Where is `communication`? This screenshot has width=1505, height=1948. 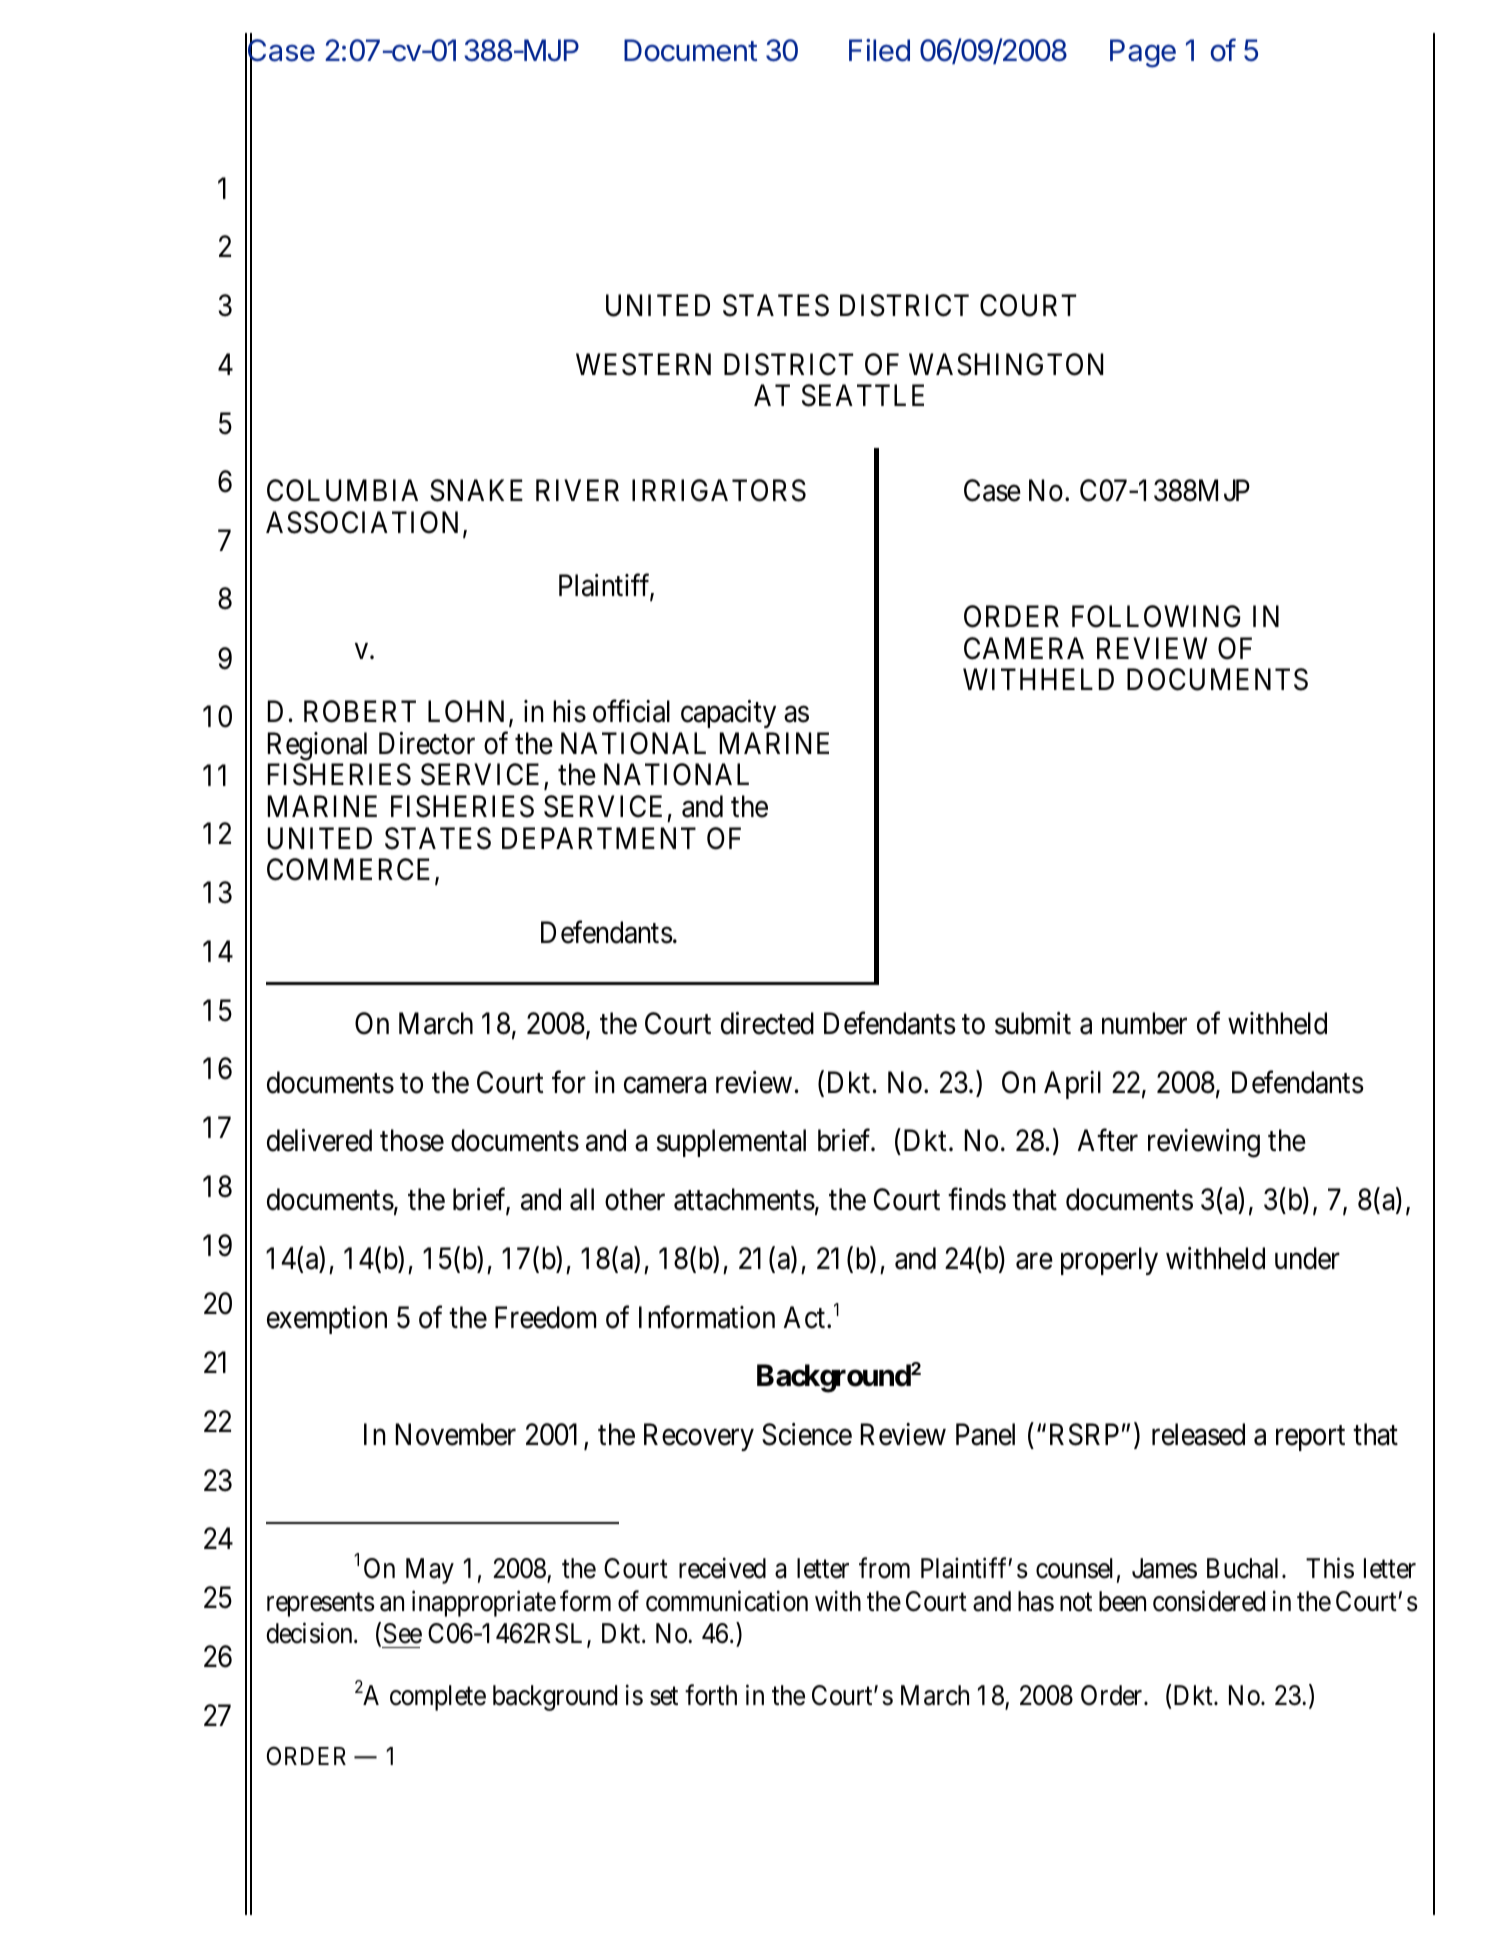 communication is located at coordinates (727, 1601).
